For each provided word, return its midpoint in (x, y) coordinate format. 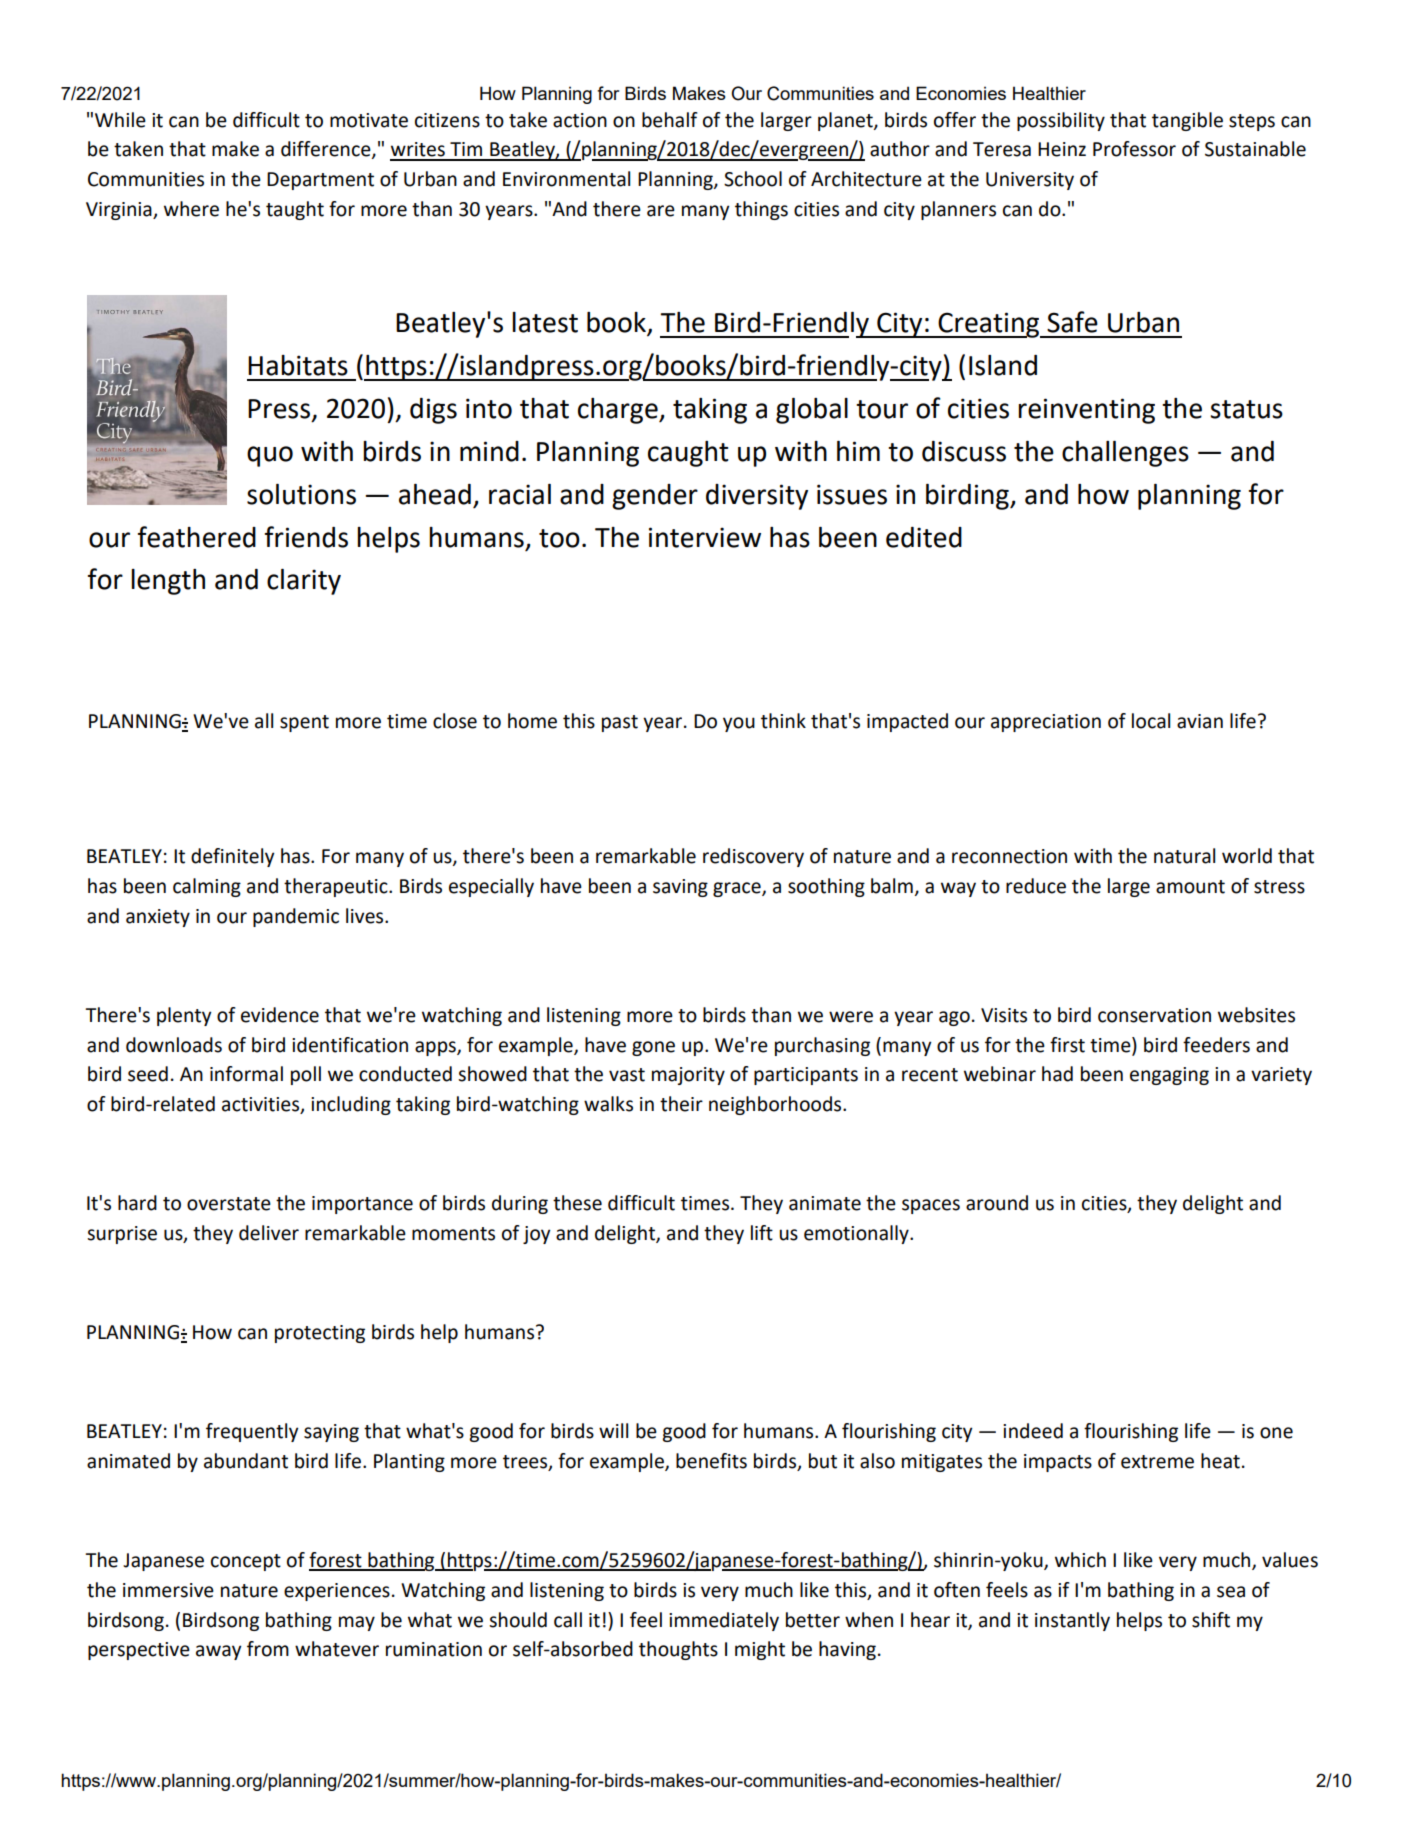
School (753, 179)
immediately (724, 1621)
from (268, 1649)
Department (320, 181)
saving (680, 888)
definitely (233, 857)
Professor (1134, 149)
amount (1190, 887)
